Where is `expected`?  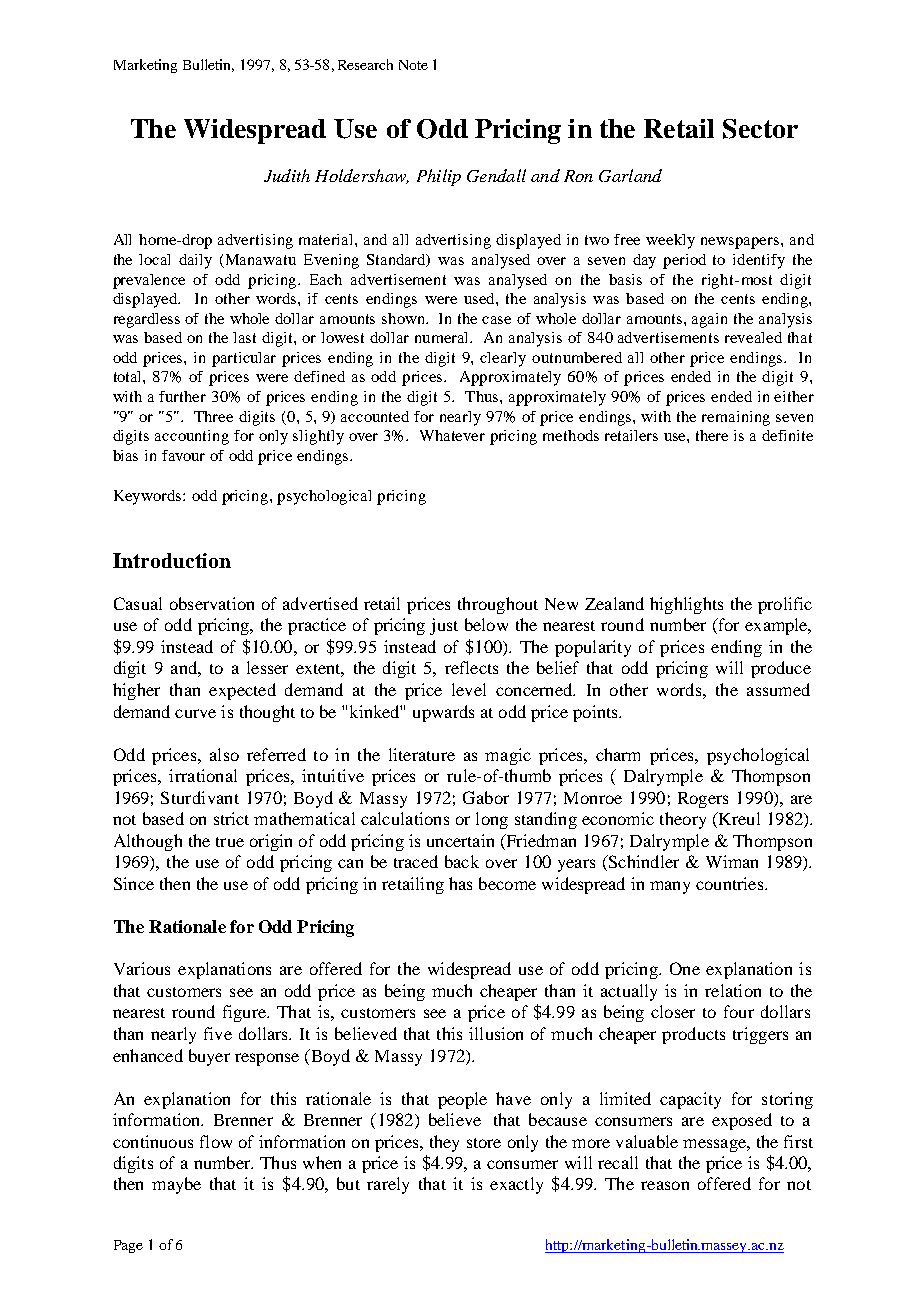
expected is located at coordinates (242, 691).
